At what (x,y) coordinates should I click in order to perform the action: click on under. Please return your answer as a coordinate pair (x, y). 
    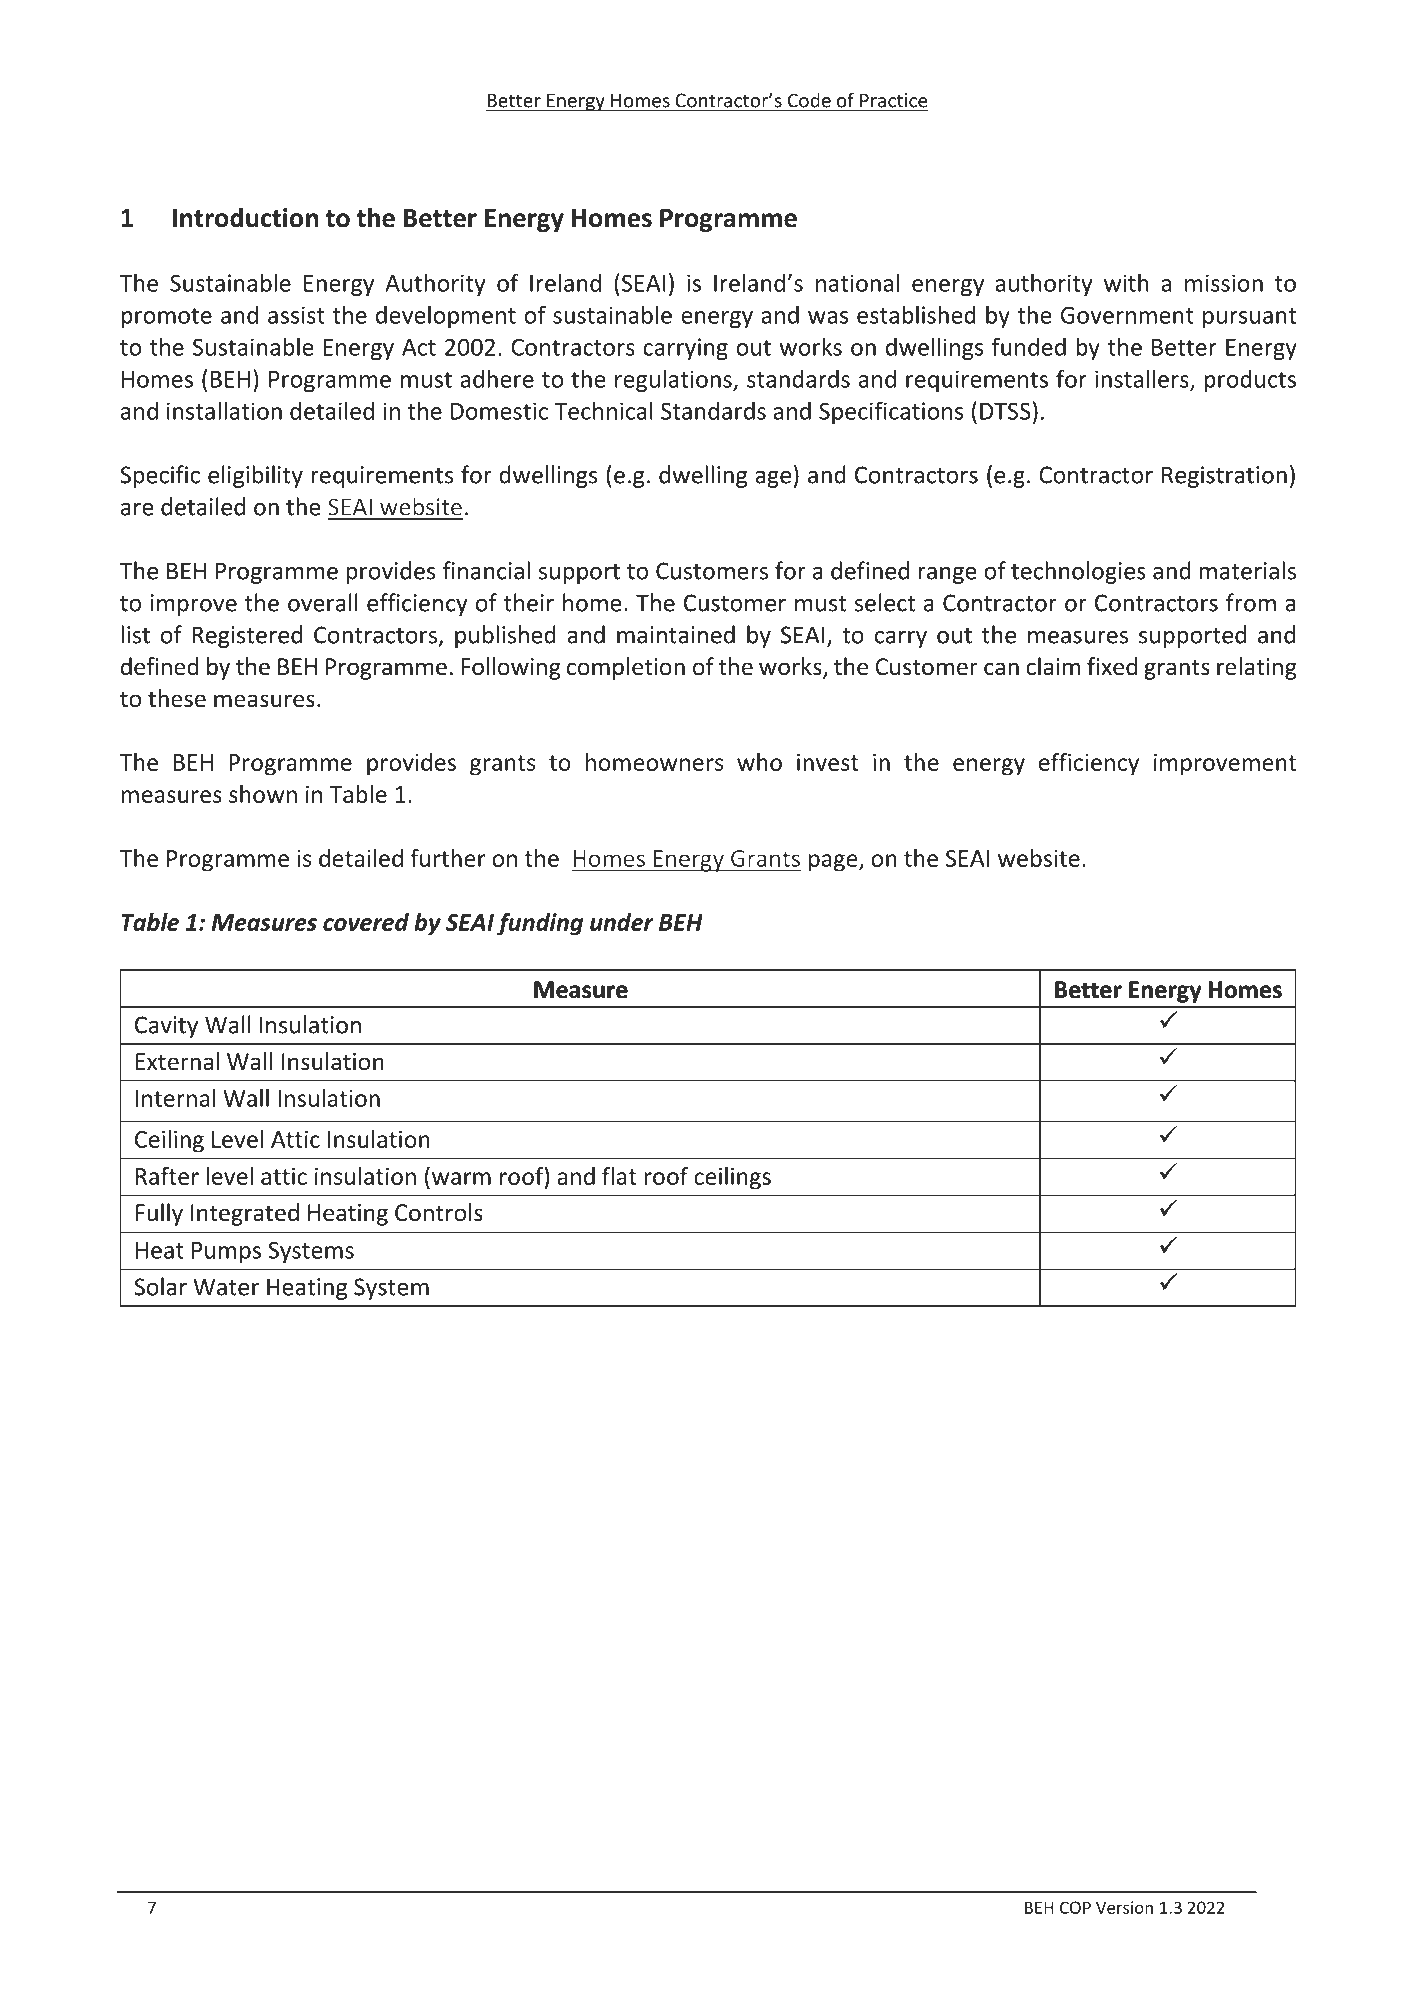
    Looking at the image, I should click on (622, 922).
